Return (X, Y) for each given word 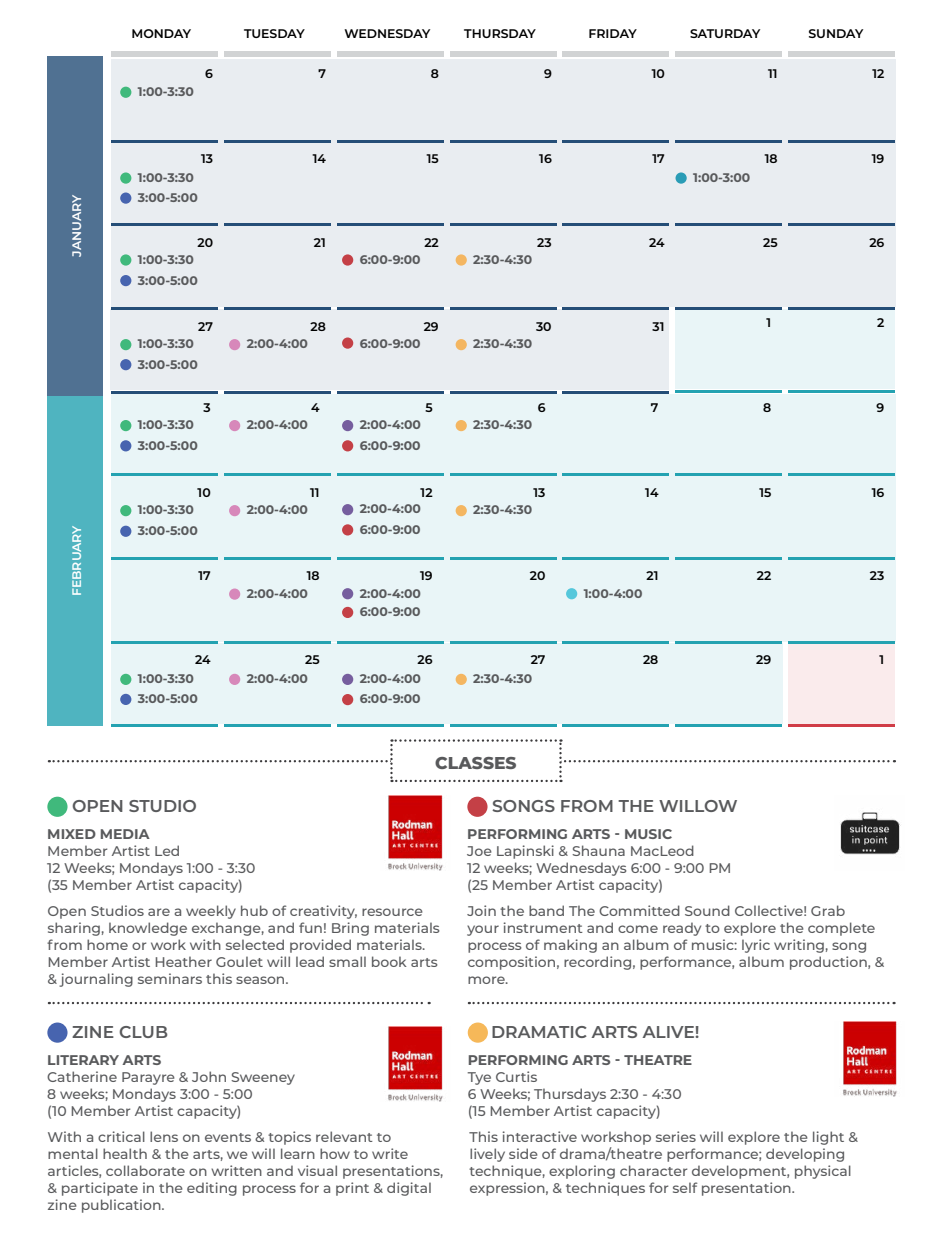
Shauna (598, 850)
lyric (756, 946)
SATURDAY (725, 33)
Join (481, 910)
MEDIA (125, 834)
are (159, 912)
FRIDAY (613, 33)
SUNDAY (836, 33)
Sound (707, 910)
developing (805, 1155)
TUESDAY (274, 33)
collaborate (145, 1170)
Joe (479, 851)
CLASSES (475, 763)
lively (487, 1155)
